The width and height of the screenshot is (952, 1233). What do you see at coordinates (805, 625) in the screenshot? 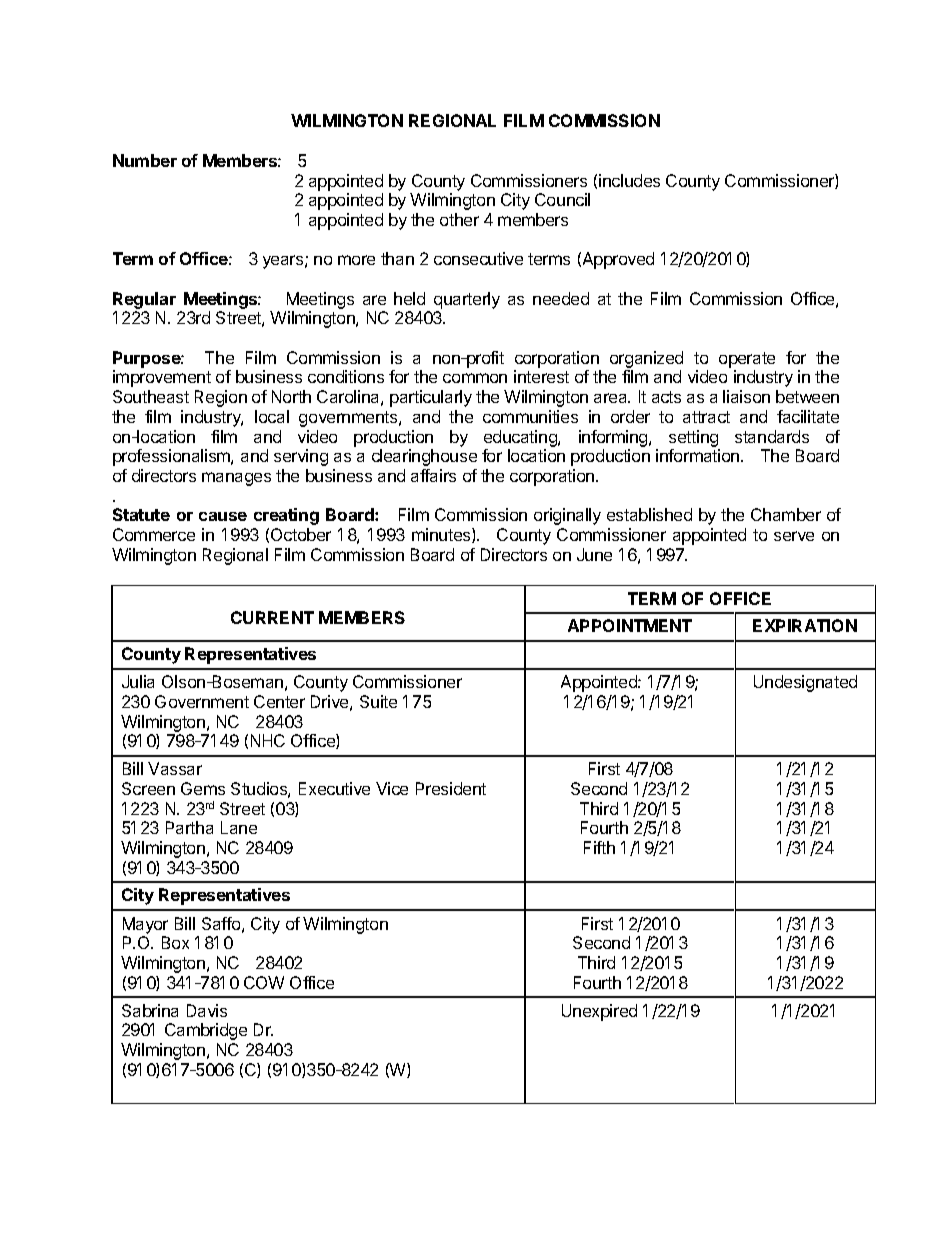
I see `EXPIRATION` at bounding box center [805, 625].
